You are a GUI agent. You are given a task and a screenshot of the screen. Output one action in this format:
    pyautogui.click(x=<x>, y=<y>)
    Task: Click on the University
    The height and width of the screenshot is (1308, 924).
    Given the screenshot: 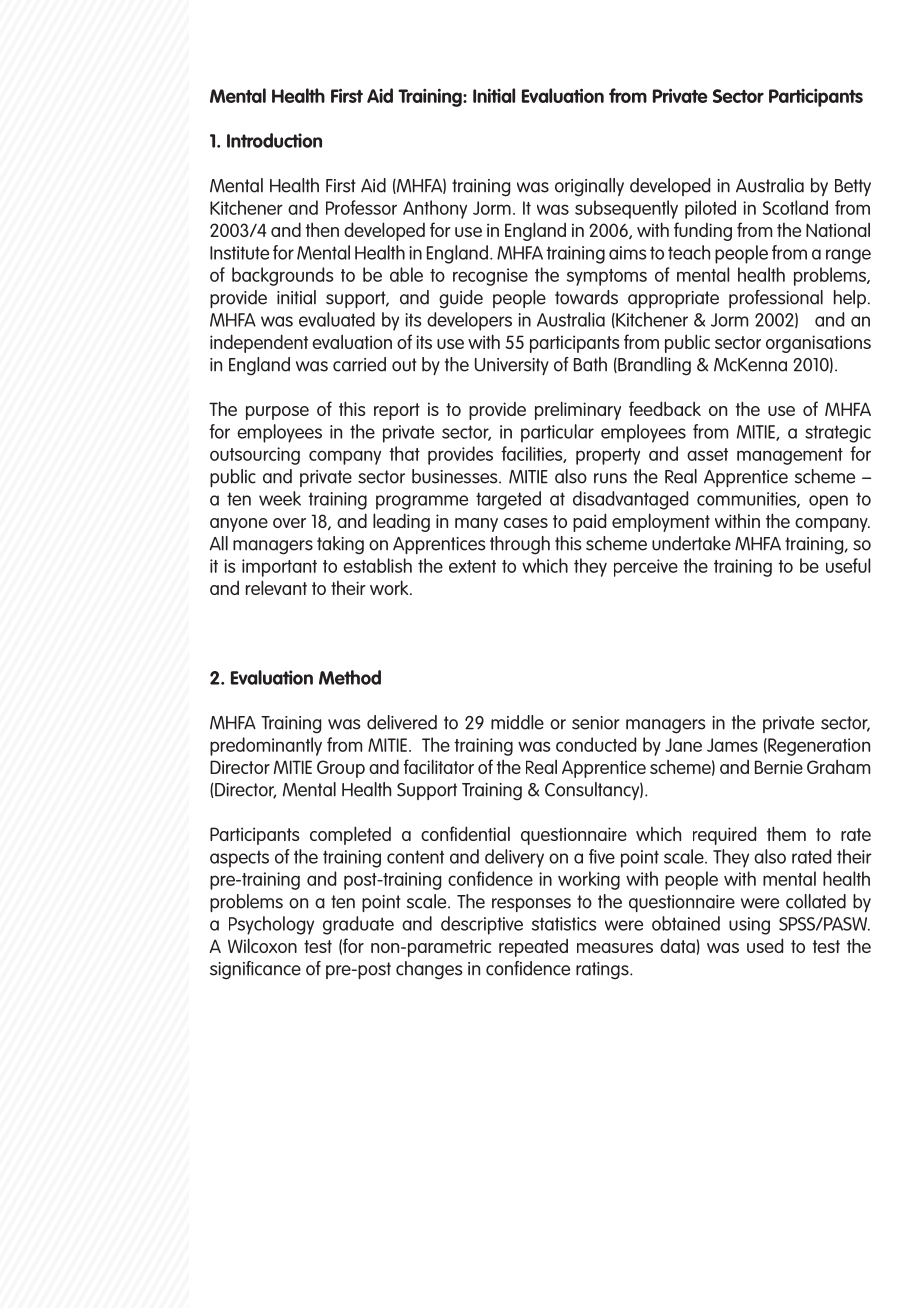 What is the action you would take?
    pyautogui.click(x=512, y=366)
